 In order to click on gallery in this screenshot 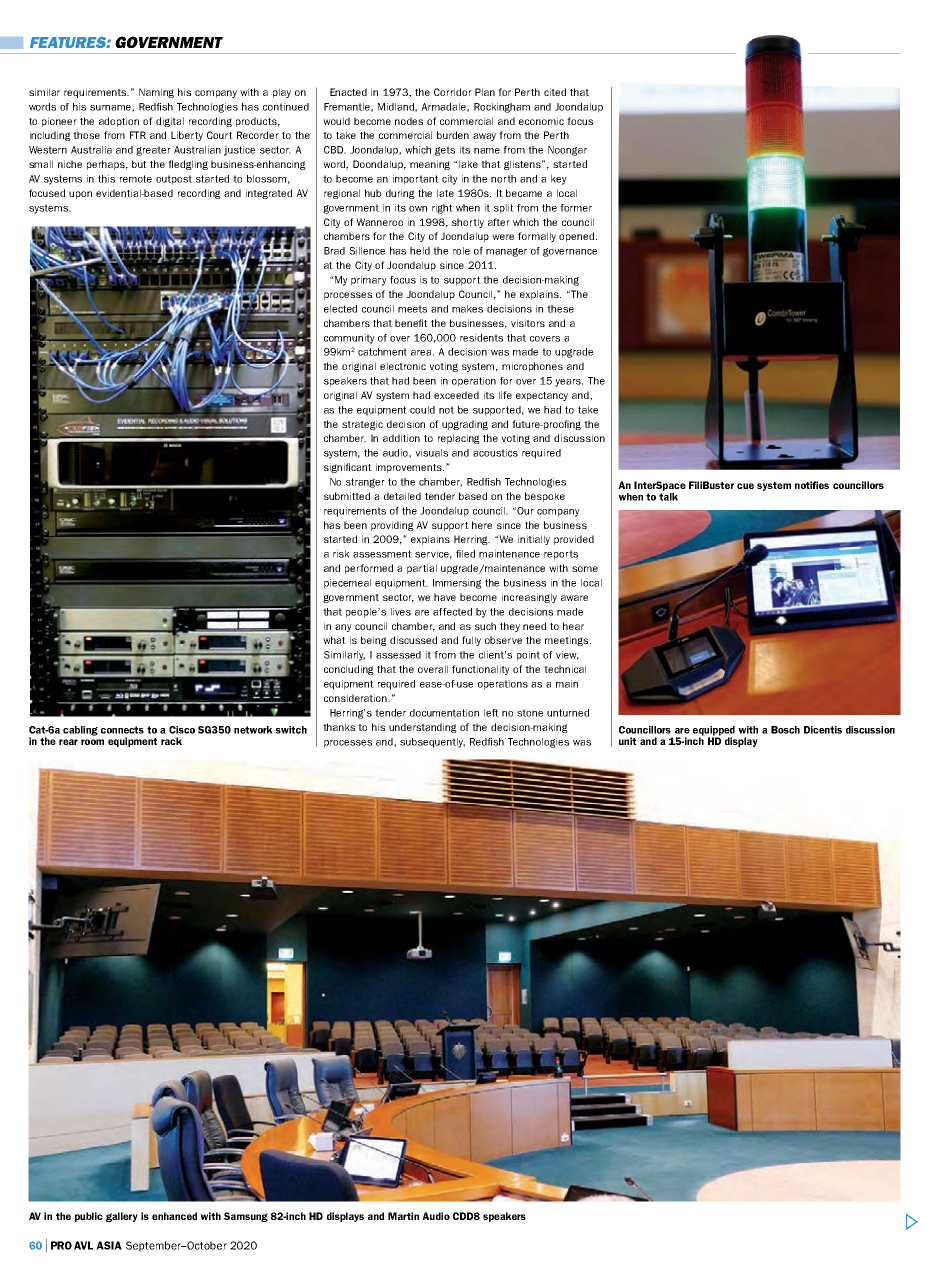, I will do `click(122, 1217)`.
